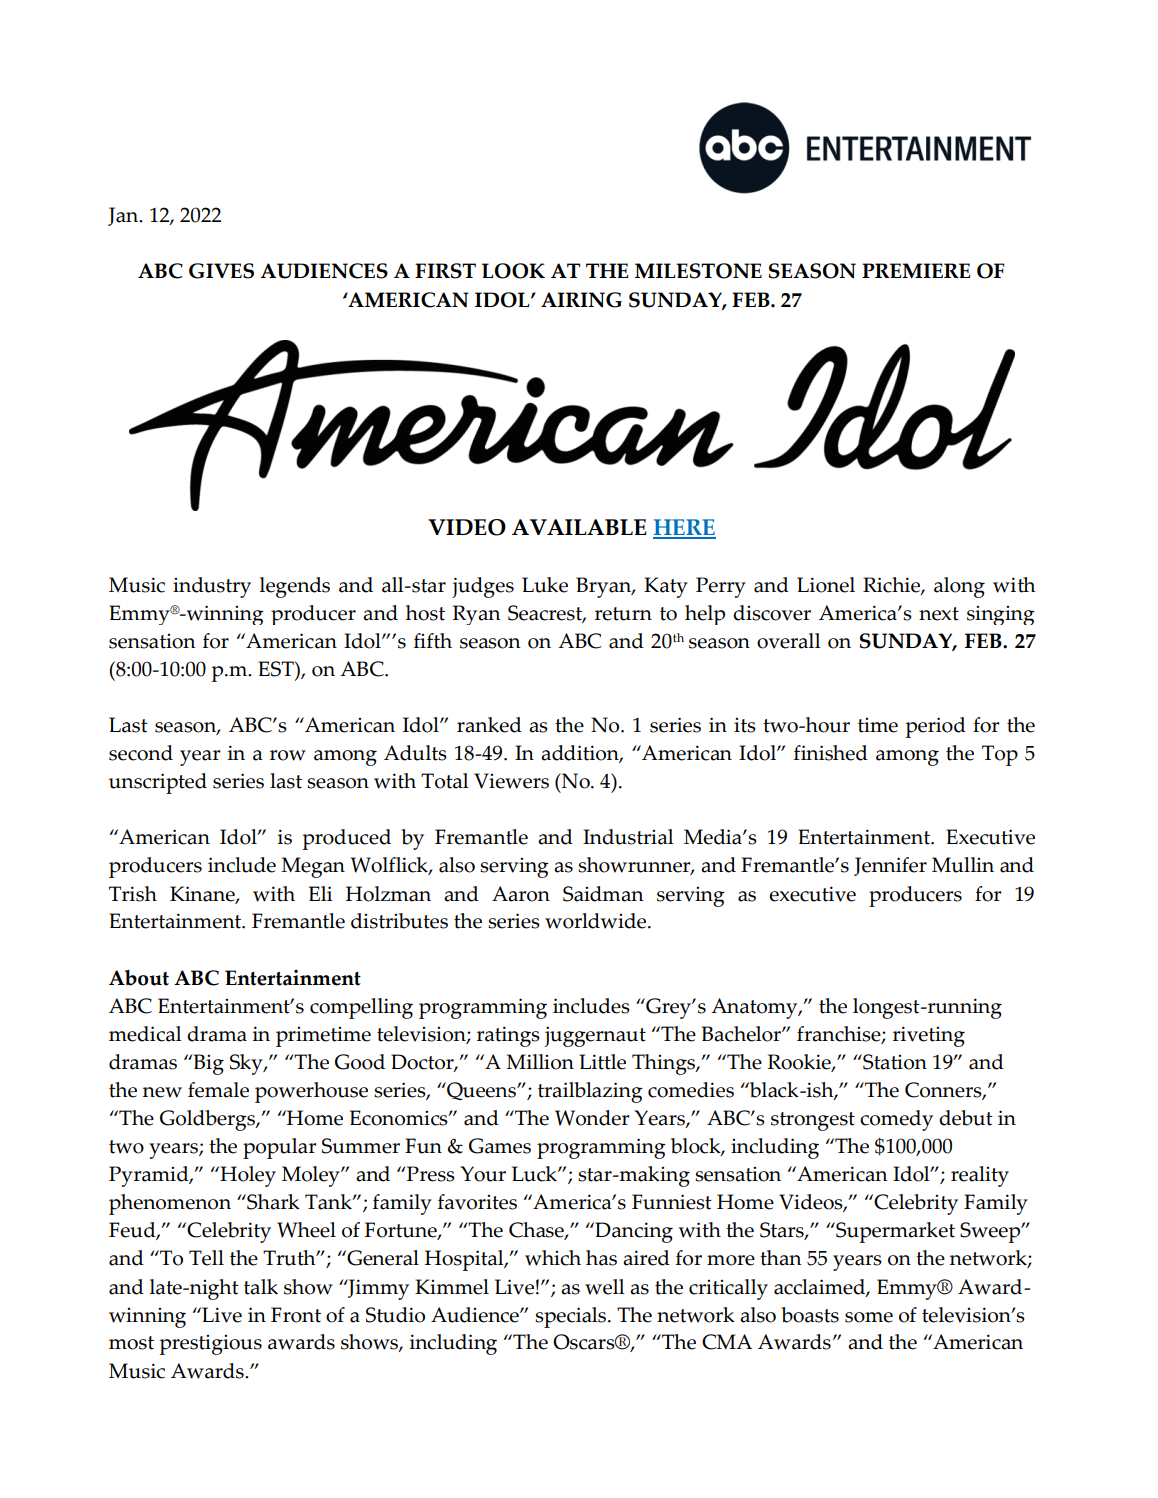 The image size is (1158, 1498). Describe the element at coordinates (892, 586) in the screenshot. I see `Richie` at that location.
